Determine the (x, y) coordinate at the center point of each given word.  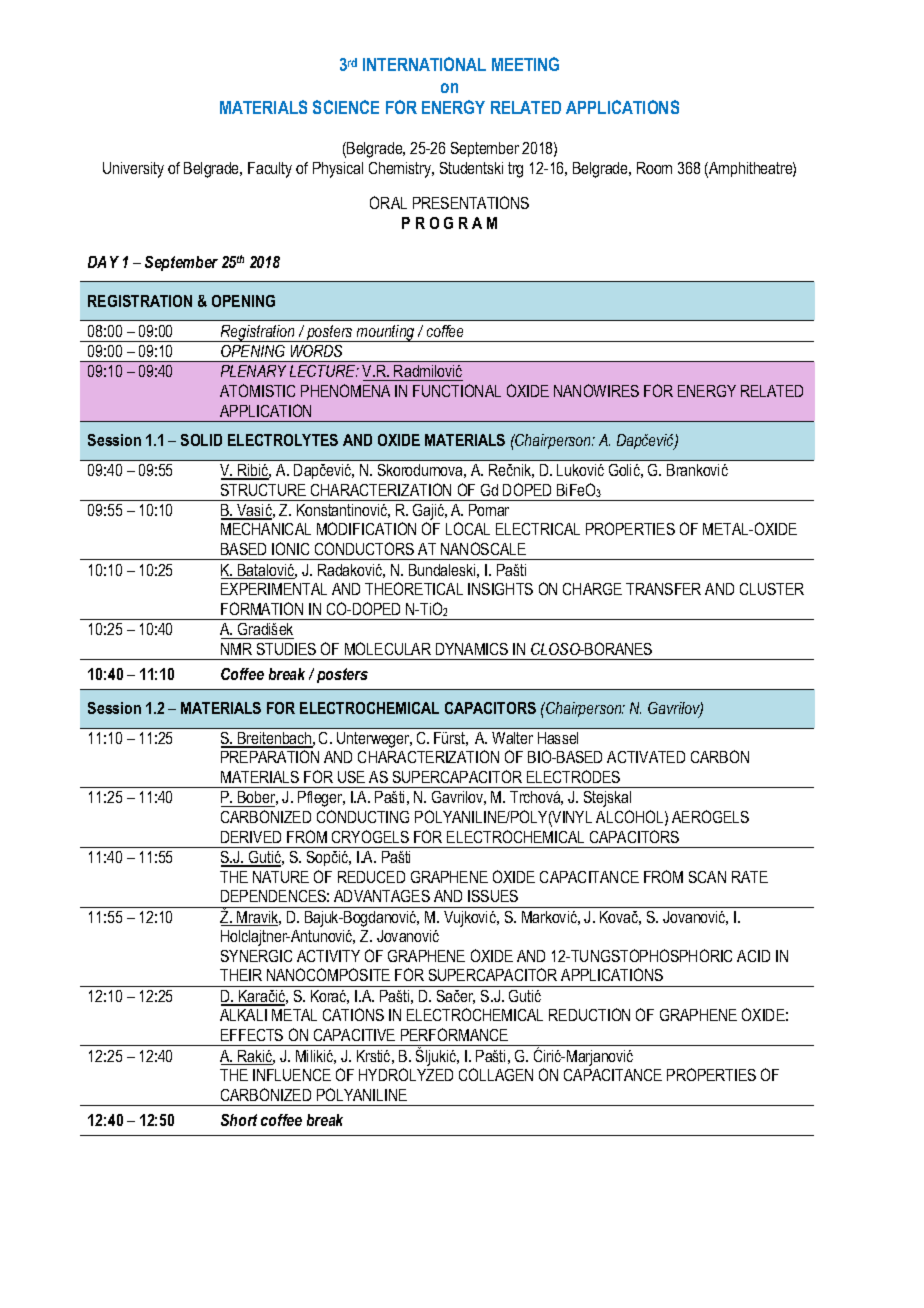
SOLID (201, 440)
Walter (512, 738)
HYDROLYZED (406, 1074)
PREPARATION (270, 756)
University (133, 170)
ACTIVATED (646, 757)
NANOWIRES (596, 390)
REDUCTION (589, 1014)
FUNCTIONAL (457, 390)
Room (654, 168)
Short (239, 1120)
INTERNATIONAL (424, 64)
